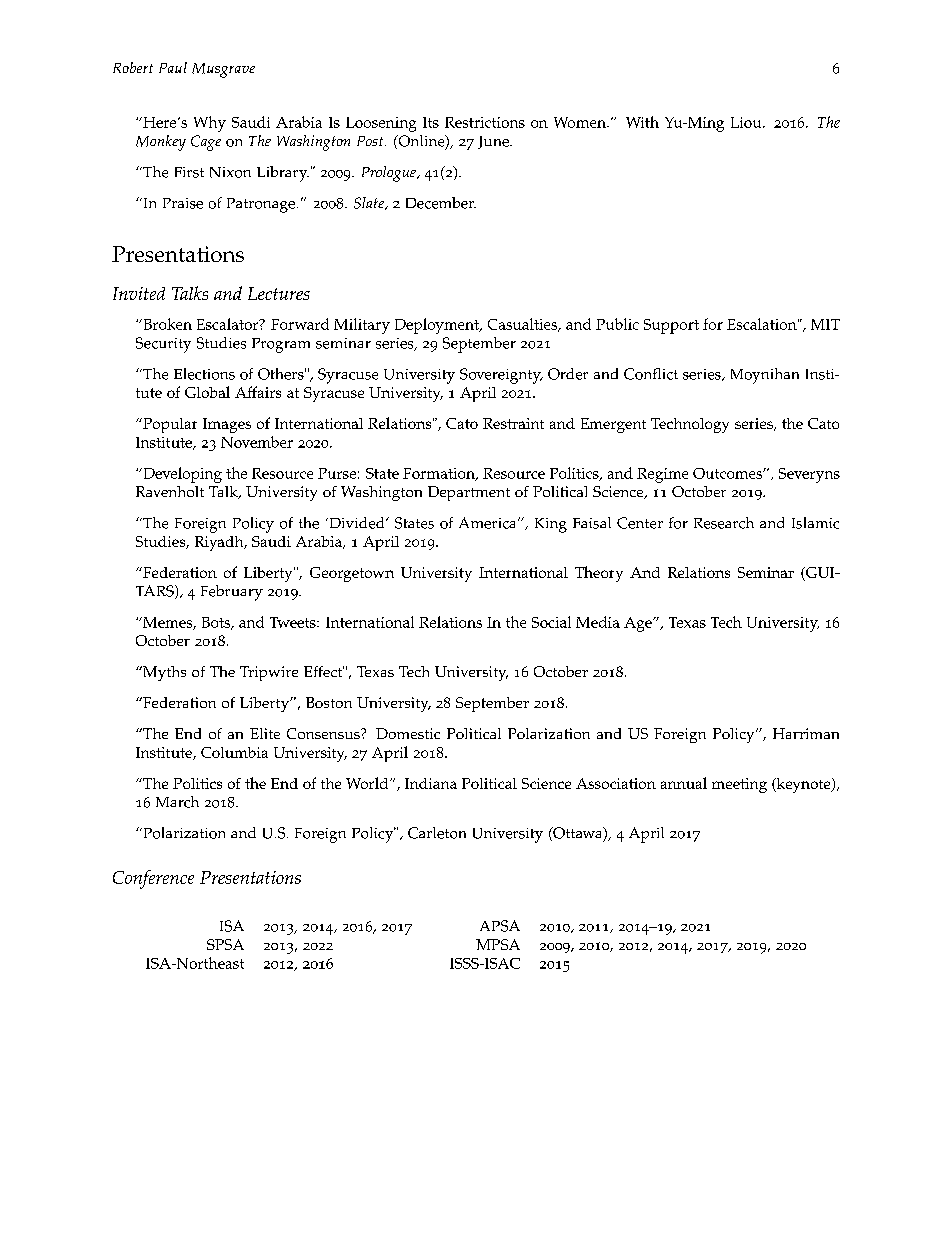 The image size is (952, 1233). I want to click on Outcomes, so click(728, 473).
